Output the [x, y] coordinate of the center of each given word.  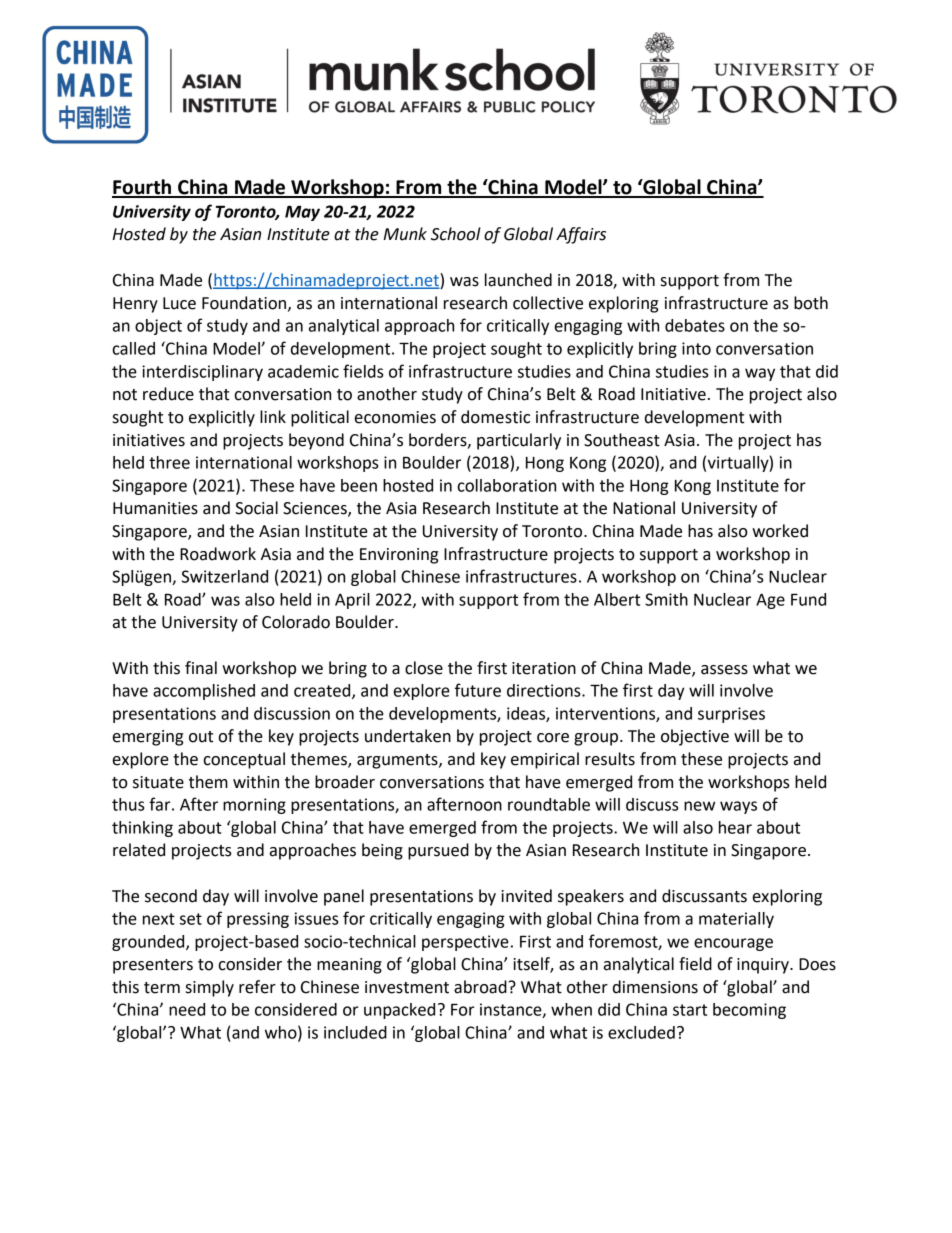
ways [738, 807]
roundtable [549, 804]
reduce [168, 394]
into [696, 348]
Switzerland [225, 576]
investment [407, 987]
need [187, 1009]
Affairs [581, 235]
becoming [749, 1011]
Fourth [142, 188]
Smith [666, 599]
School [456, 234]
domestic [495, 417]
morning [254, 806]
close [424, 668]
